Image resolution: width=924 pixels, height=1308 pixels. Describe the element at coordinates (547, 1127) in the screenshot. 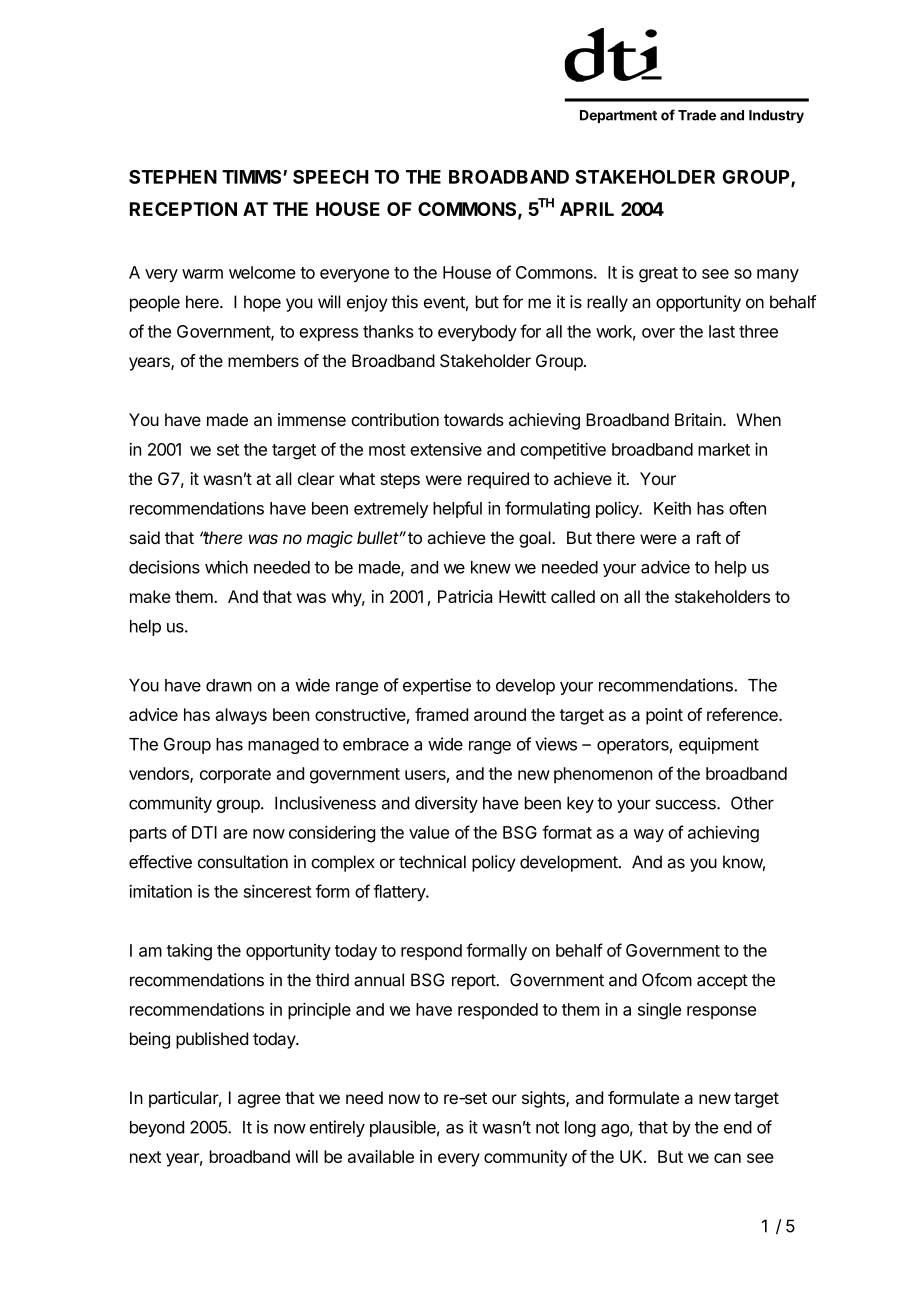

I see `not` at that location.
